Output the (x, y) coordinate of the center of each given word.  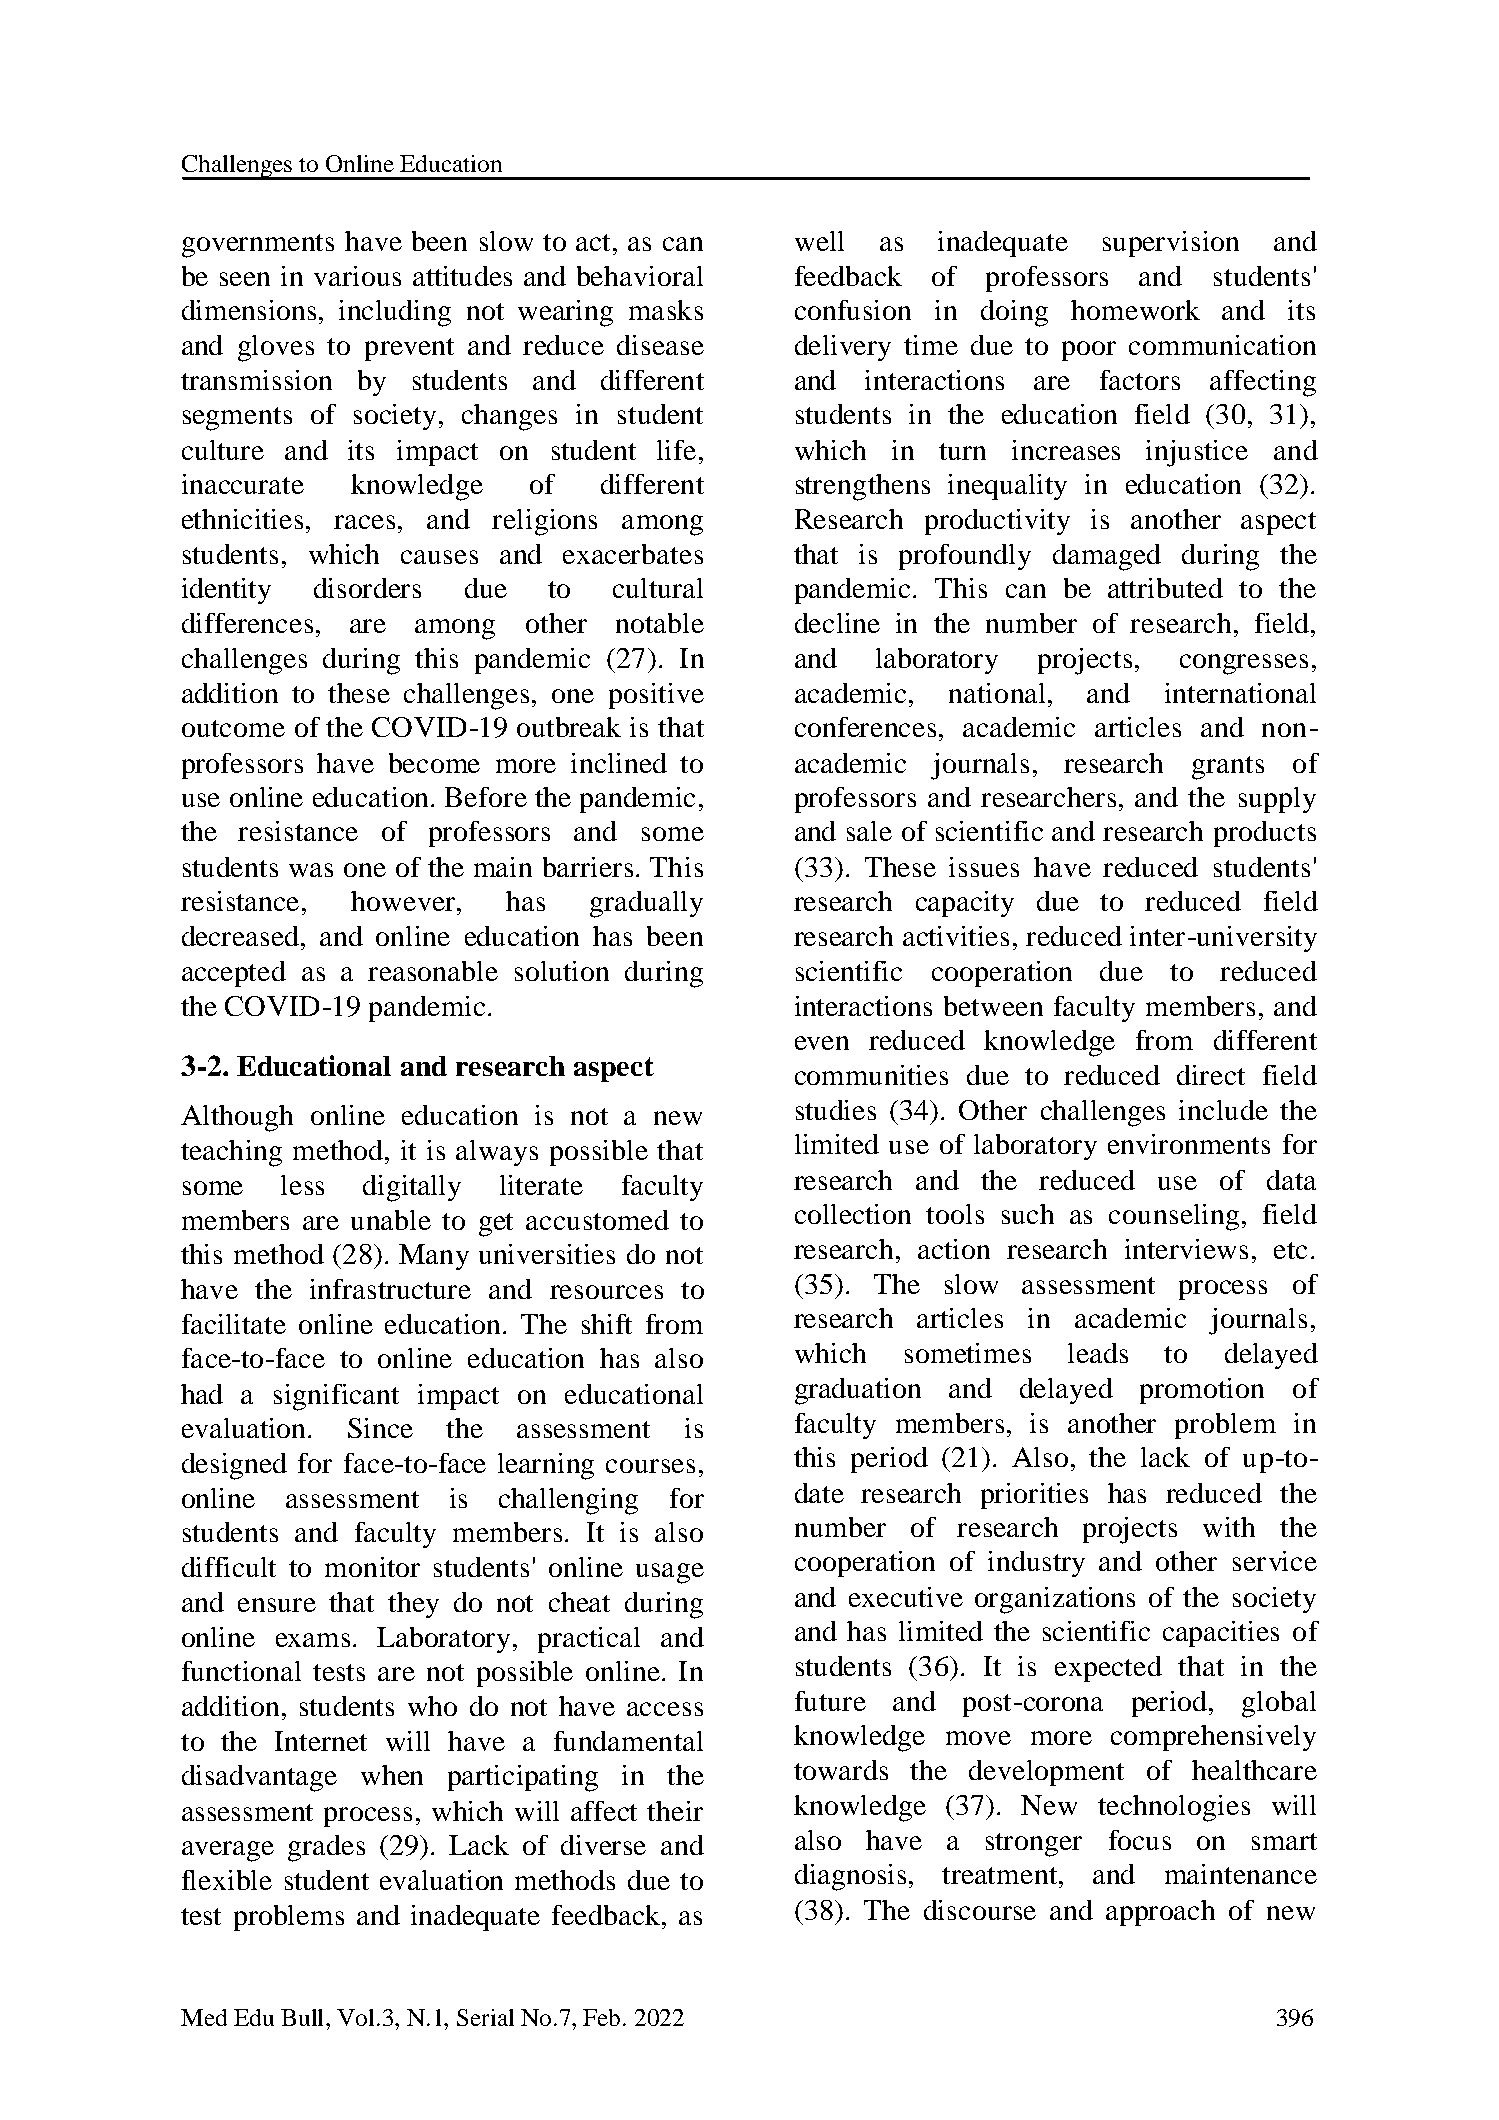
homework (1135, 310)
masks (666, 310)
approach (1160, 1913)
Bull (302, 2017)
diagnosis (852, 1877)
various (357, 276)
